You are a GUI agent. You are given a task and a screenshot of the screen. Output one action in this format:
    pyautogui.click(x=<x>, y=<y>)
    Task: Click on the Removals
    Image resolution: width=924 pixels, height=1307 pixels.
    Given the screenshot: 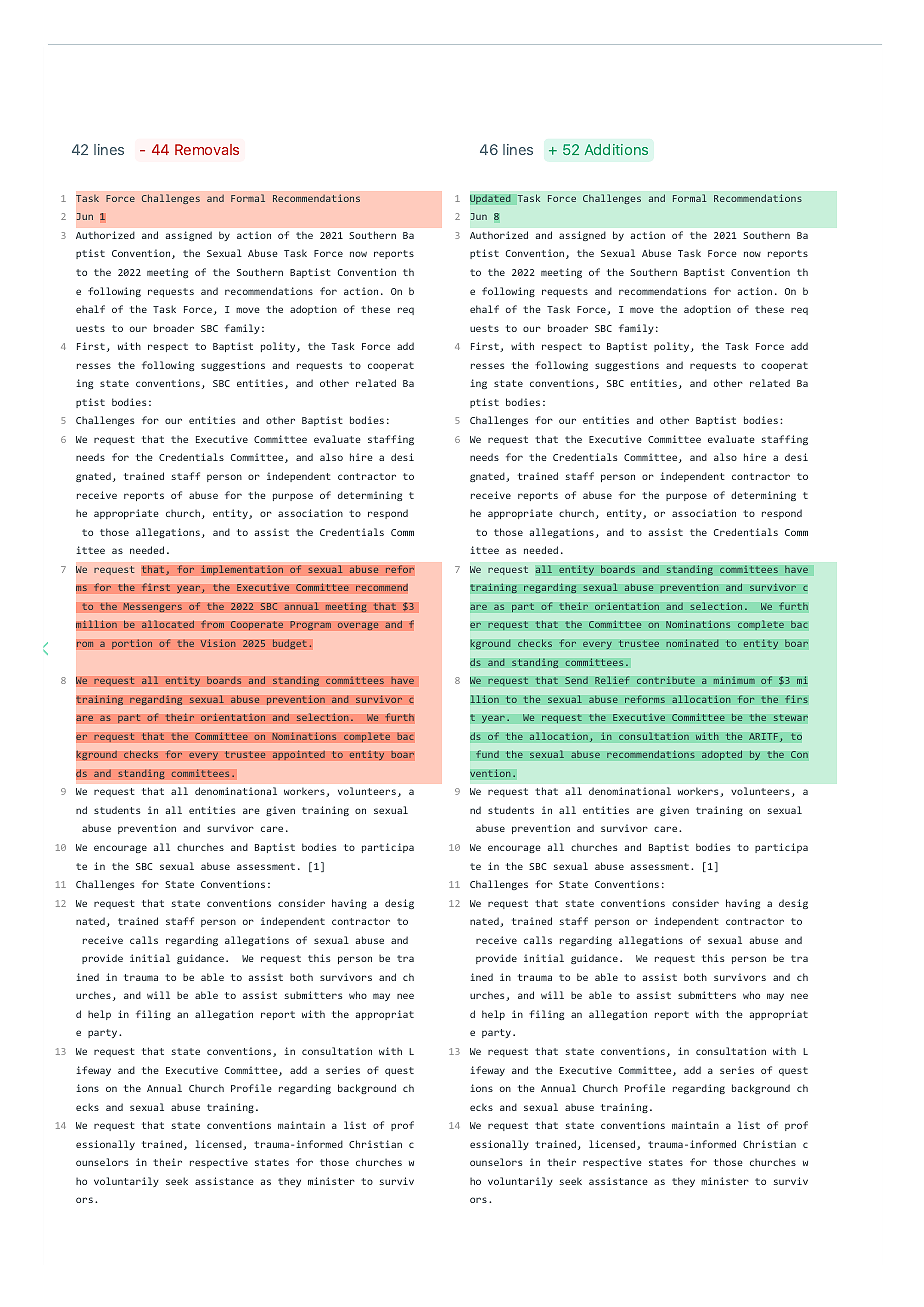 What is the action you would take?
    pyautogui.click(x=207, y=149)
